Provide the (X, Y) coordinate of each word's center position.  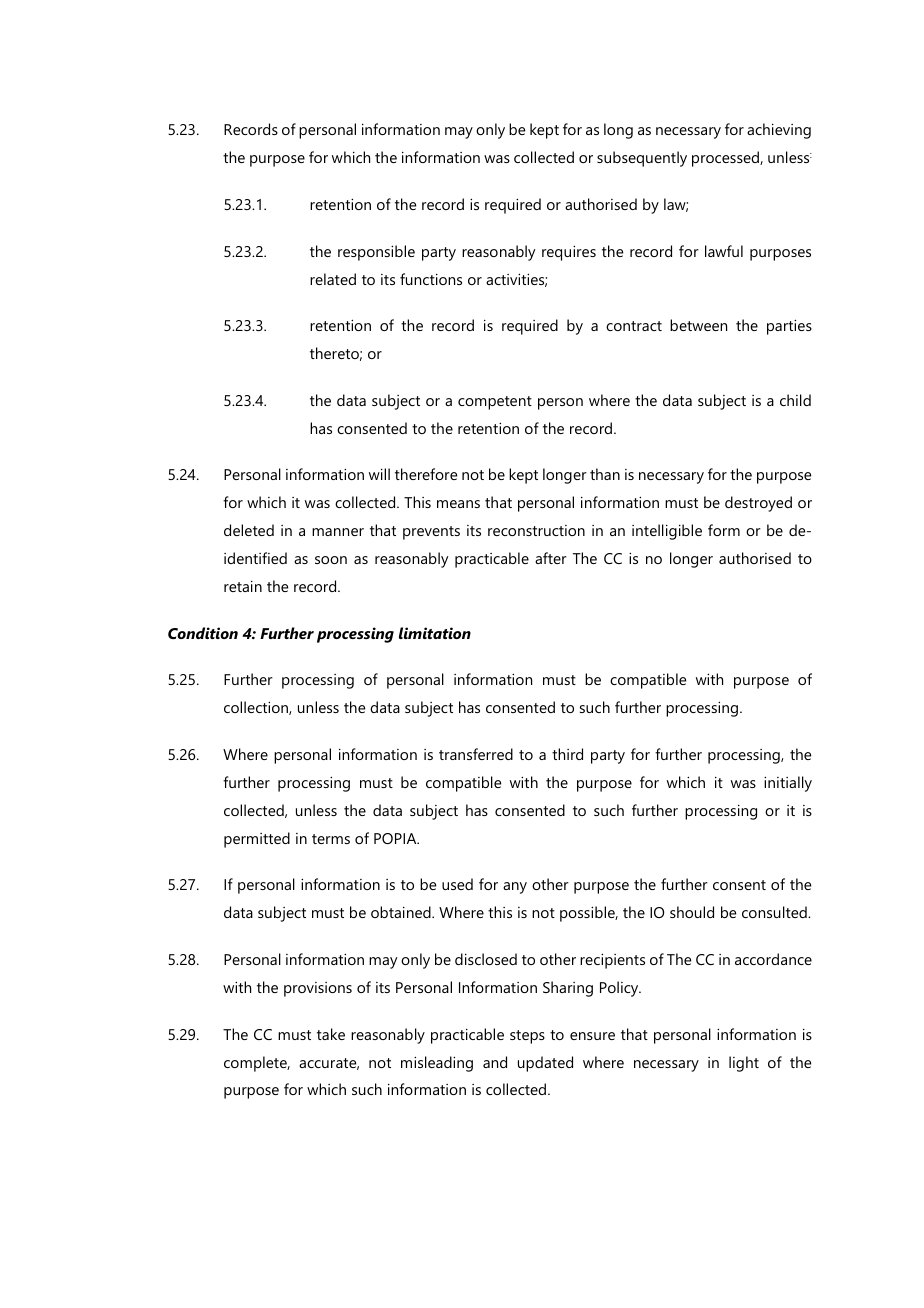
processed (726, 159)
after (551, 558)
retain (243, 586)
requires (569, 253)
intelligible (667, 532)
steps (527, 1037)
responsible (376, 253)
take (331, 1034)
